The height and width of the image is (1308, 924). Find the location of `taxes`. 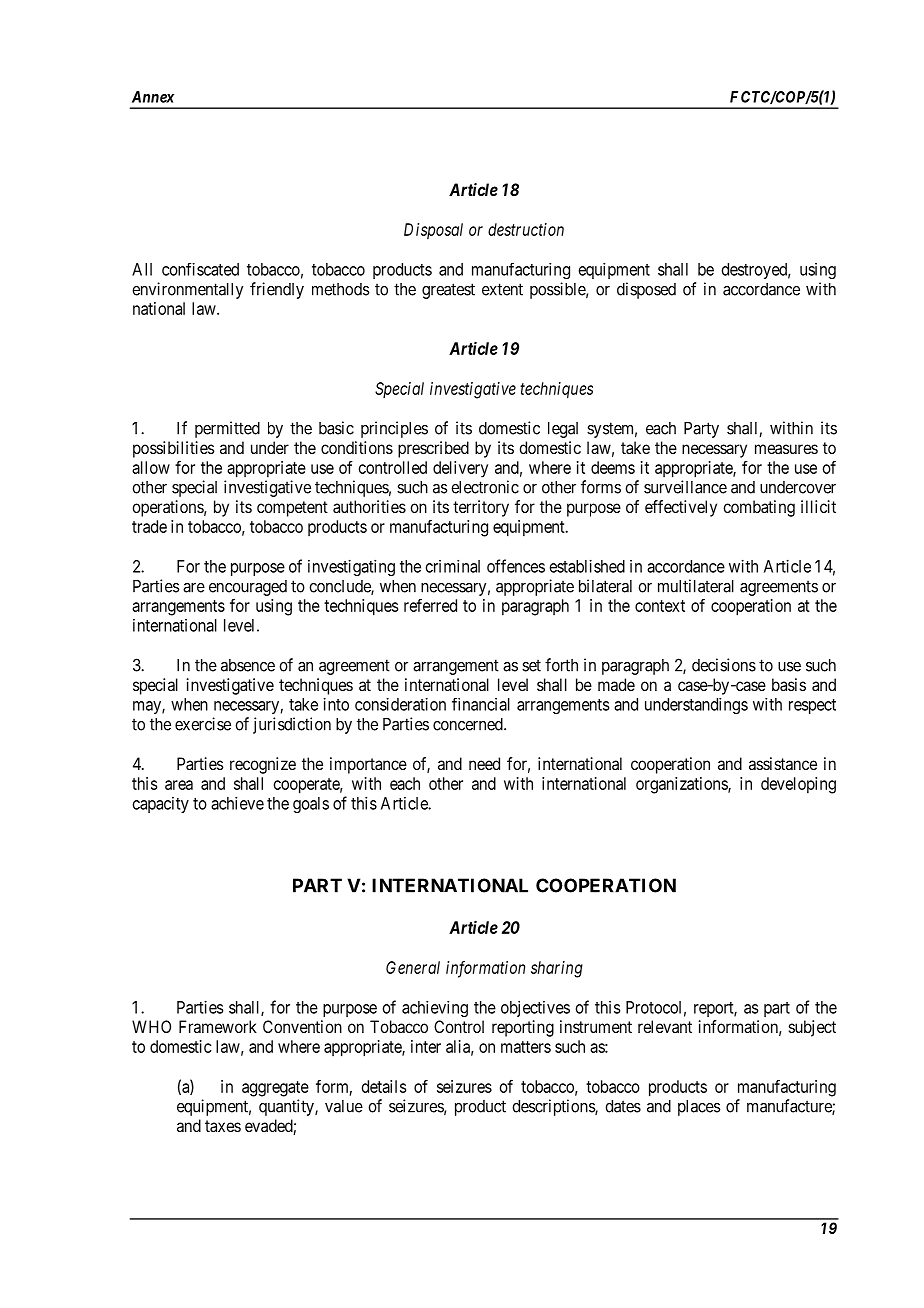

taxes is located at coordinates (223, 1126).
